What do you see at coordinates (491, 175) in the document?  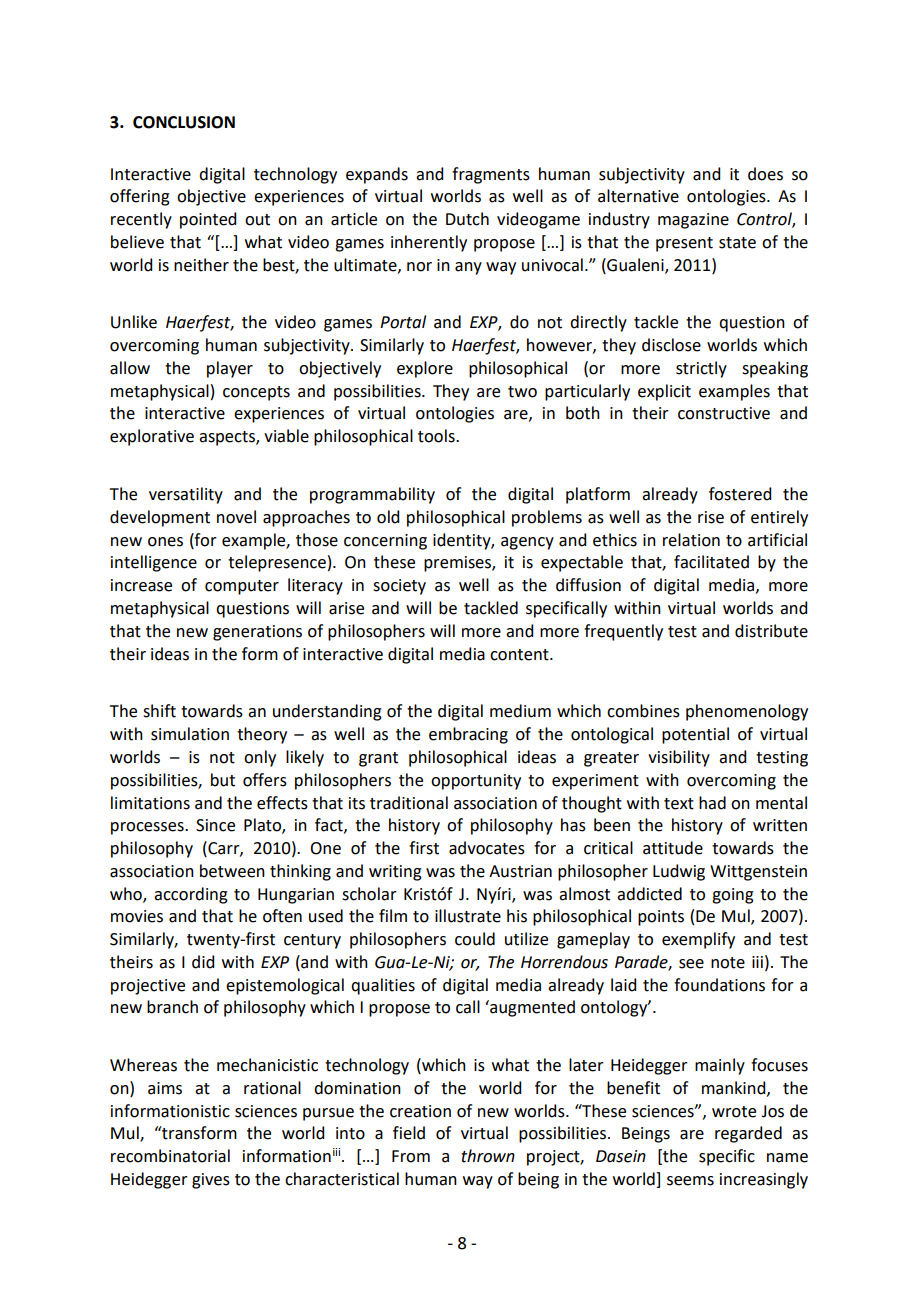 I see `fragments` at bounding box center [491, 175].
